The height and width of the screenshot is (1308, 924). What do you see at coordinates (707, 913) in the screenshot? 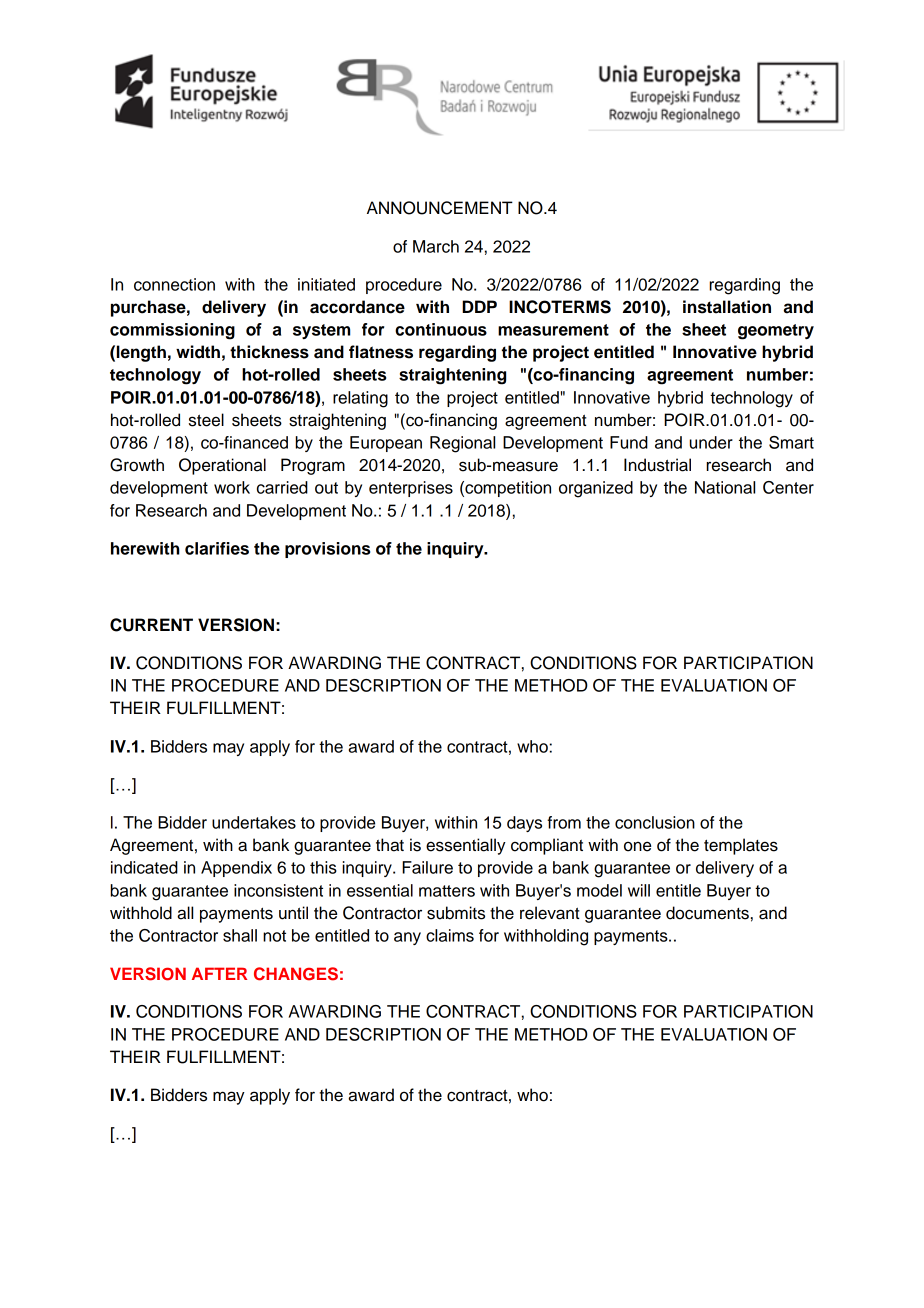
I see `documents` at bounding box center [707, 913].
